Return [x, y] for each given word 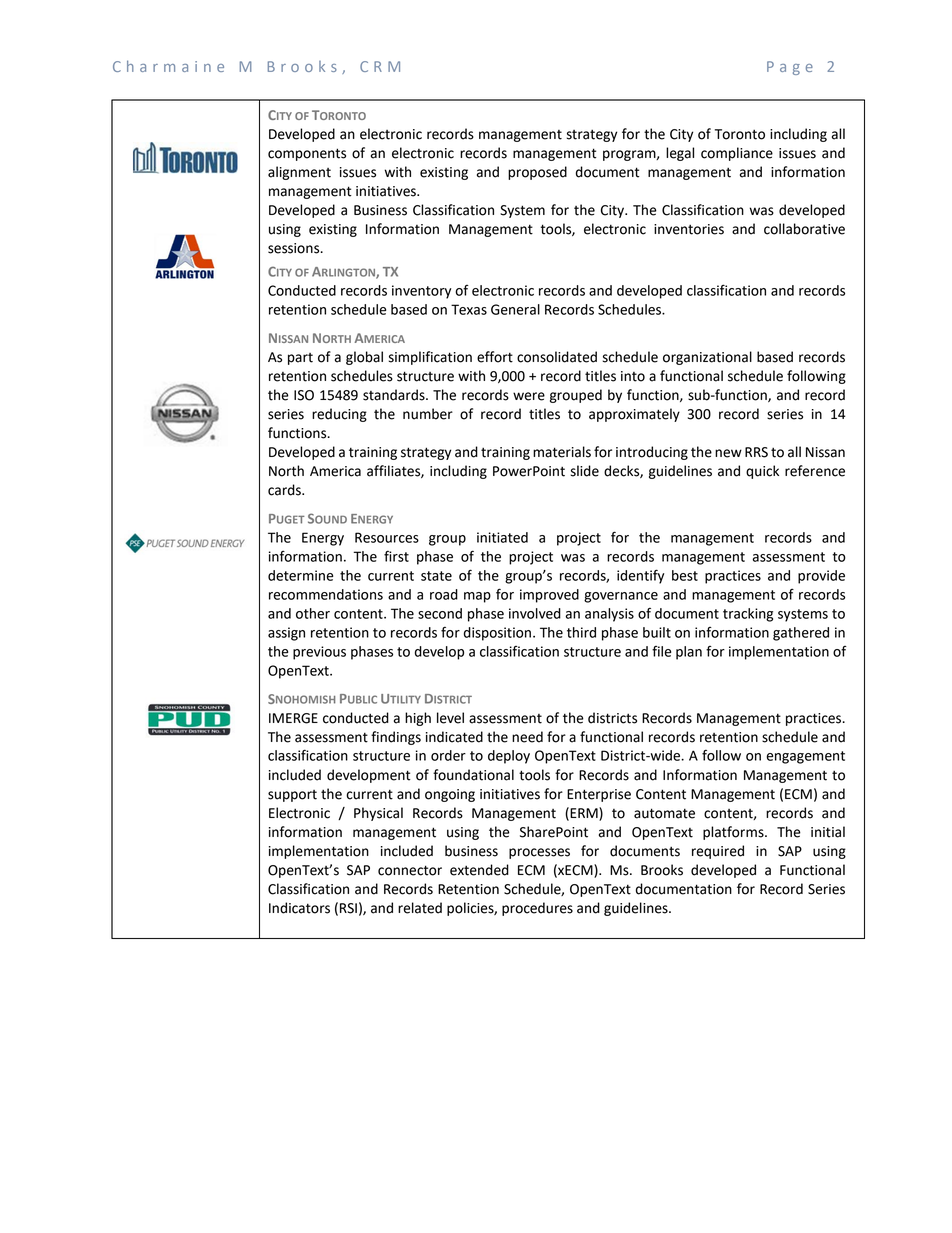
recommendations [326, 594]
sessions [295, 248]
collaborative [804, 229]
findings [396, 738]
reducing [339, 415]
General [515, 309]
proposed [537, 173]
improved [549, 596]
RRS [756, 452]
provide [821, 577]
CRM [380, 66]
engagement [806, 757]
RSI [348, 908]
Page [790, 68]
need [527, 737]
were [529, 396]
